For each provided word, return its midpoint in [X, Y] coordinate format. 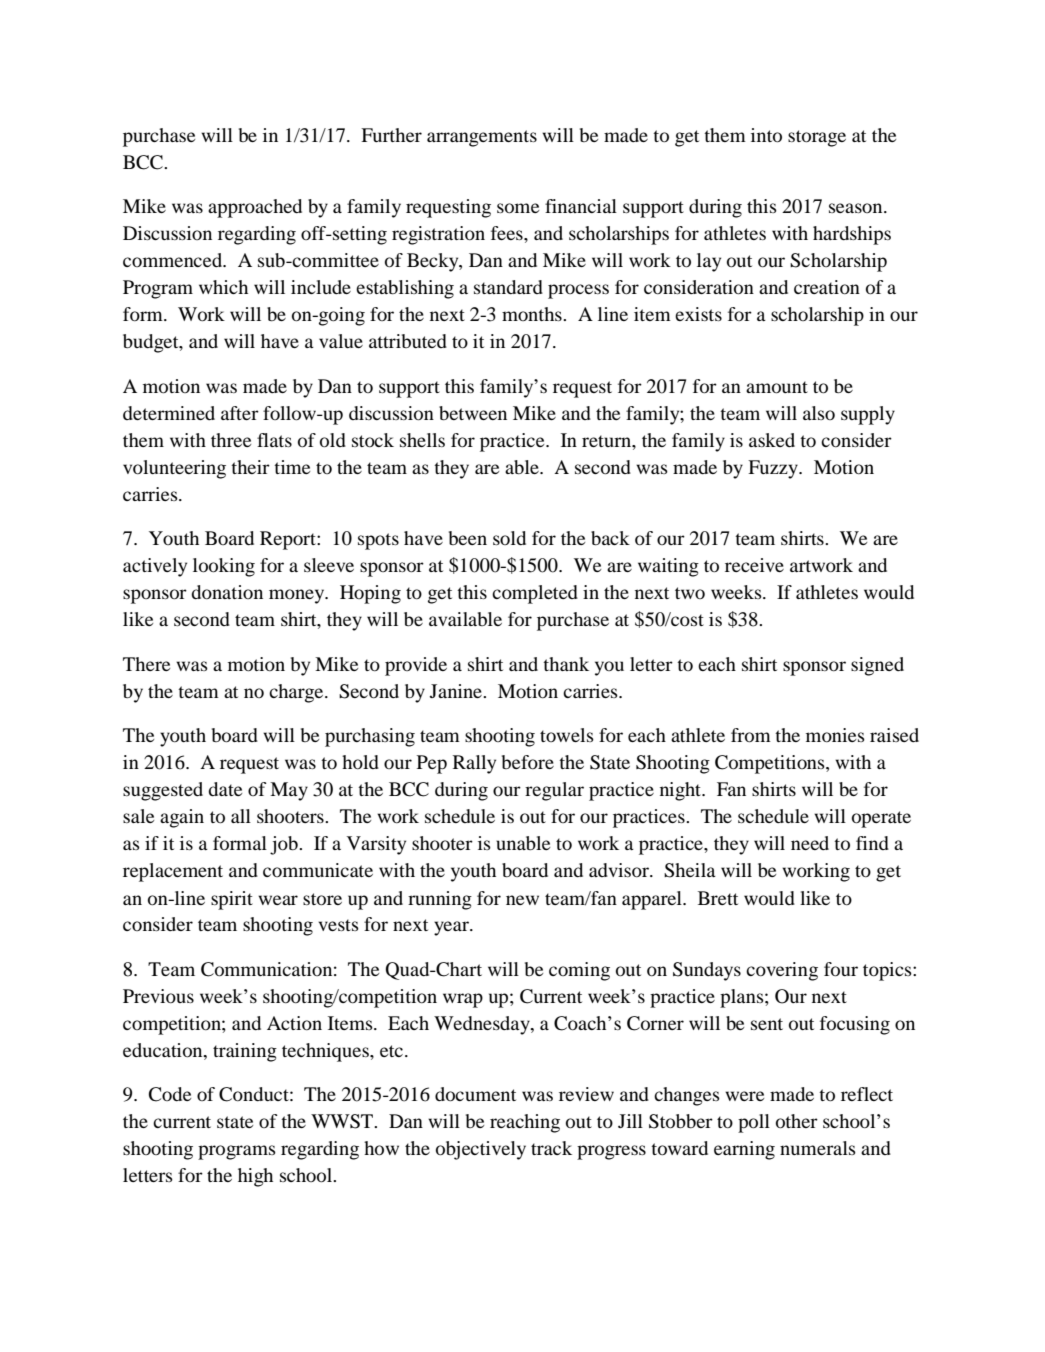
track [551, 1148]
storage [817, 138]
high [255, 1177]
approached [255, 208]
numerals [818, 1148]
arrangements [482, 138]
